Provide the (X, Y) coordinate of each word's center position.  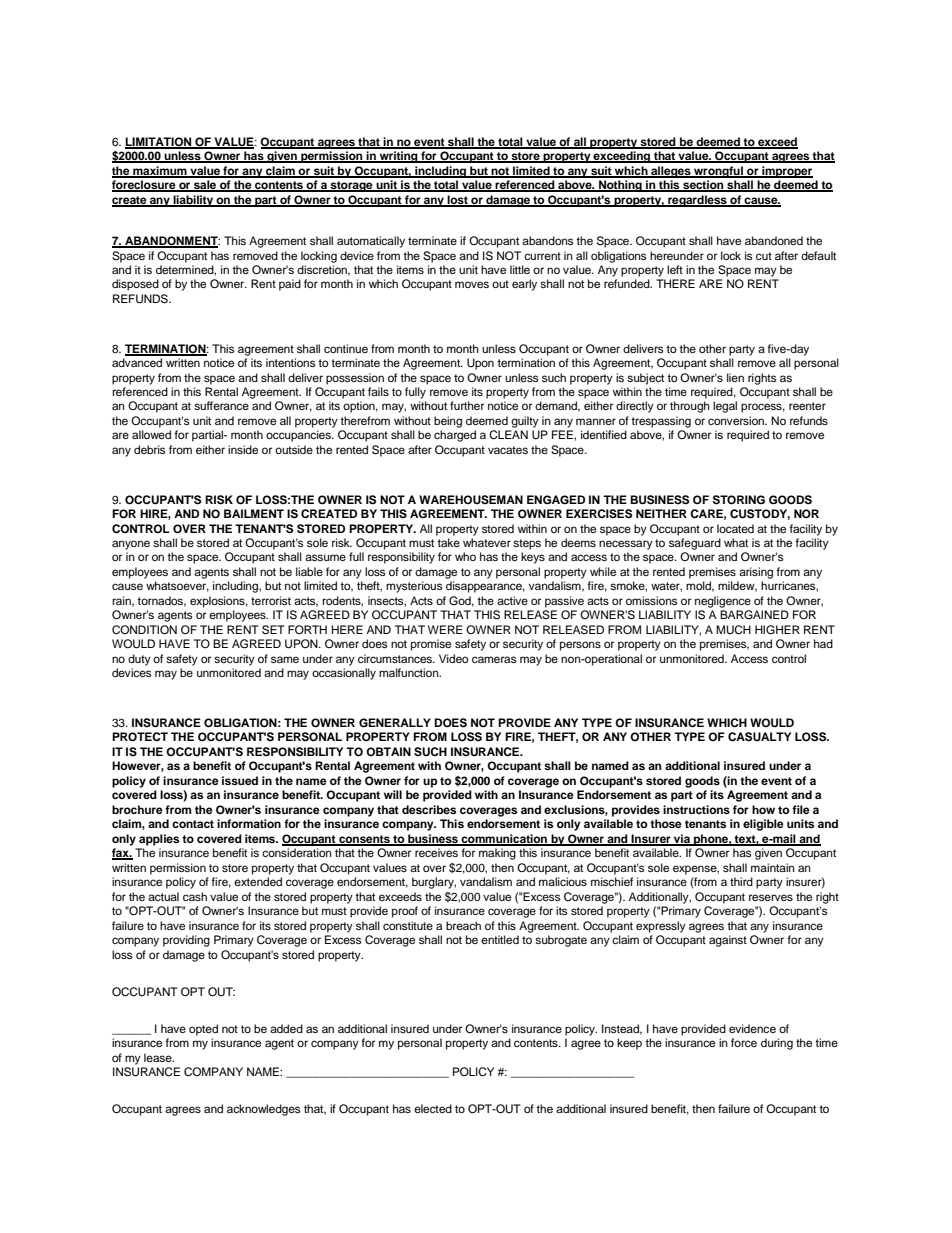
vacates (508, 450)
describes (429, 809)
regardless (697, 201)
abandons (547, 240)
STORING (739, 500)
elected (433, 1108)
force (744, 1042)
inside (243, 449)
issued (240, 780)
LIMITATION (159, 142)
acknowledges (263, 1110)
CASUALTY (759, 737)
